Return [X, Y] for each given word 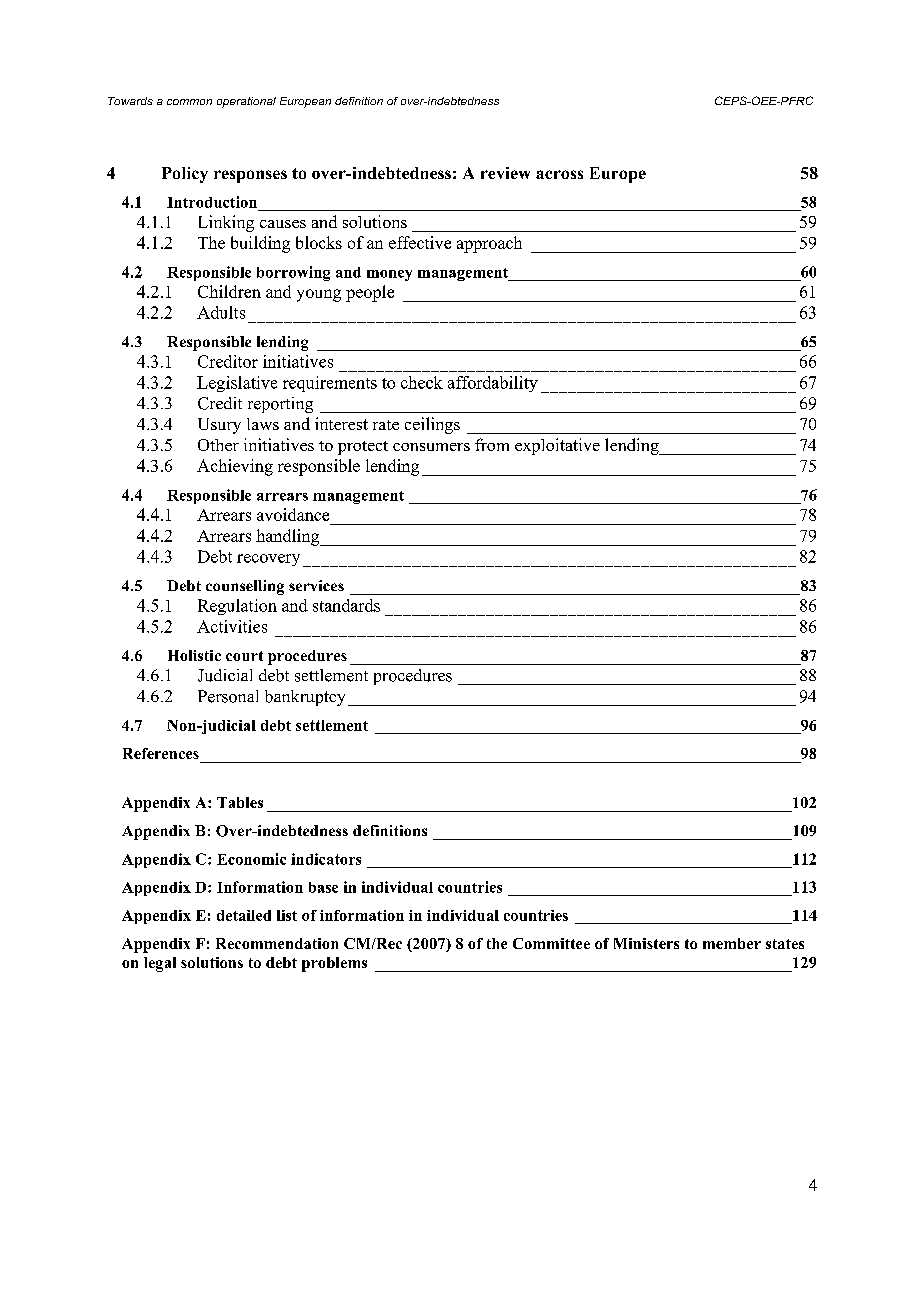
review [505, 173]
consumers [431, 447]
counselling [245, 587]
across [559, 174]
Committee [551, 943]
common [189, 102]
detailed [244, 915]
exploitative [557, 446]
